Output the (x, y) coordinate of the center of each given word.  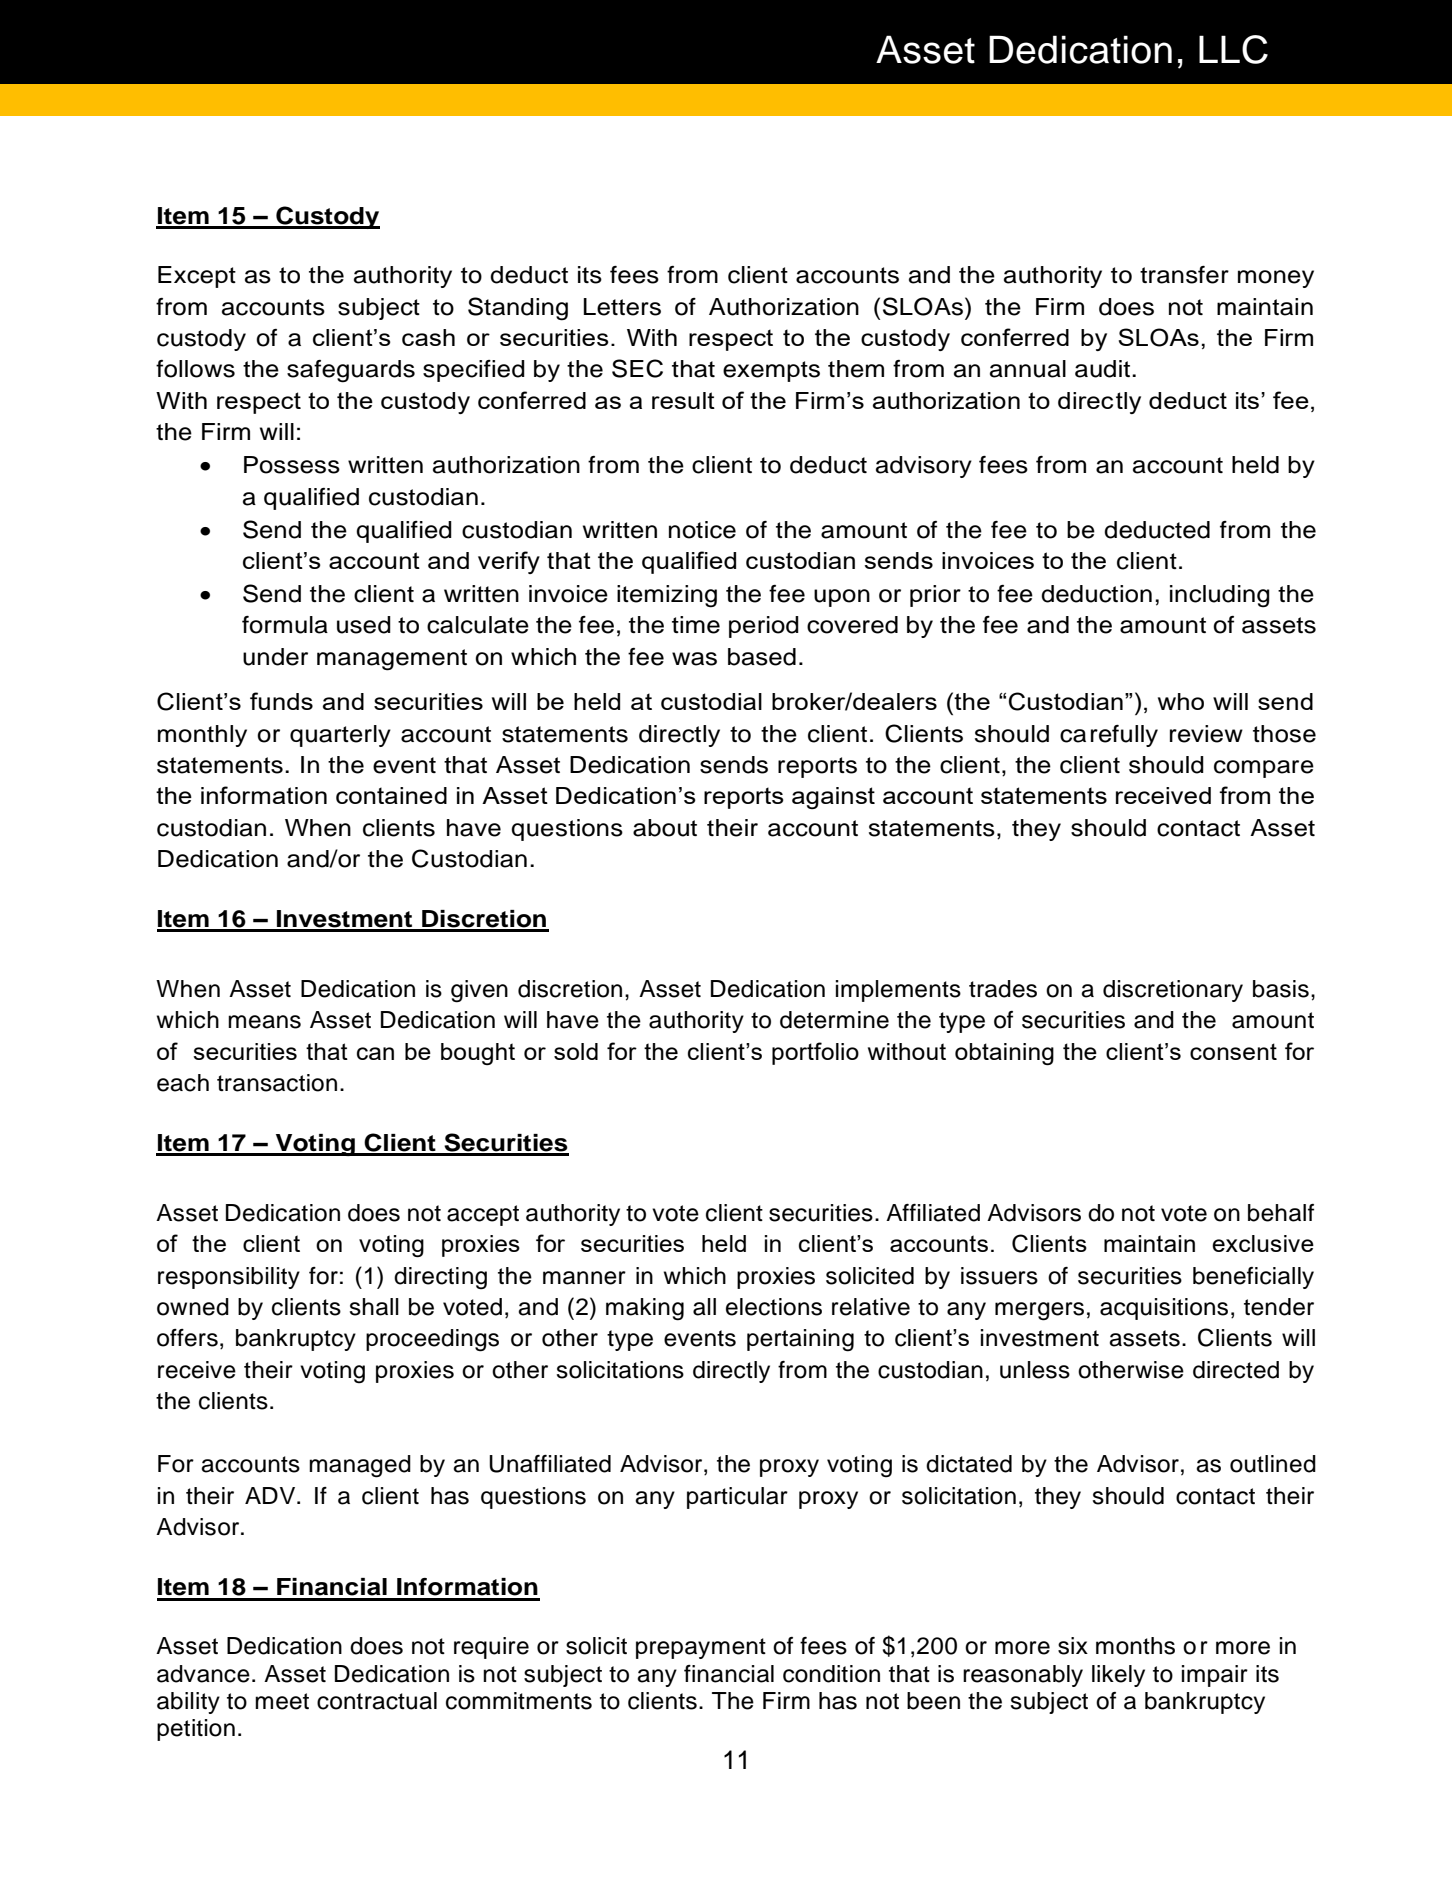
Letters (622, 307)
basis (1281, 989)
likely (1118, 1676)
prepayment (701, 1648)
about (665, 828)
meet (282, 1701)
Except (197, 277)
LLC (1233, 49)
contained (391, 795)
